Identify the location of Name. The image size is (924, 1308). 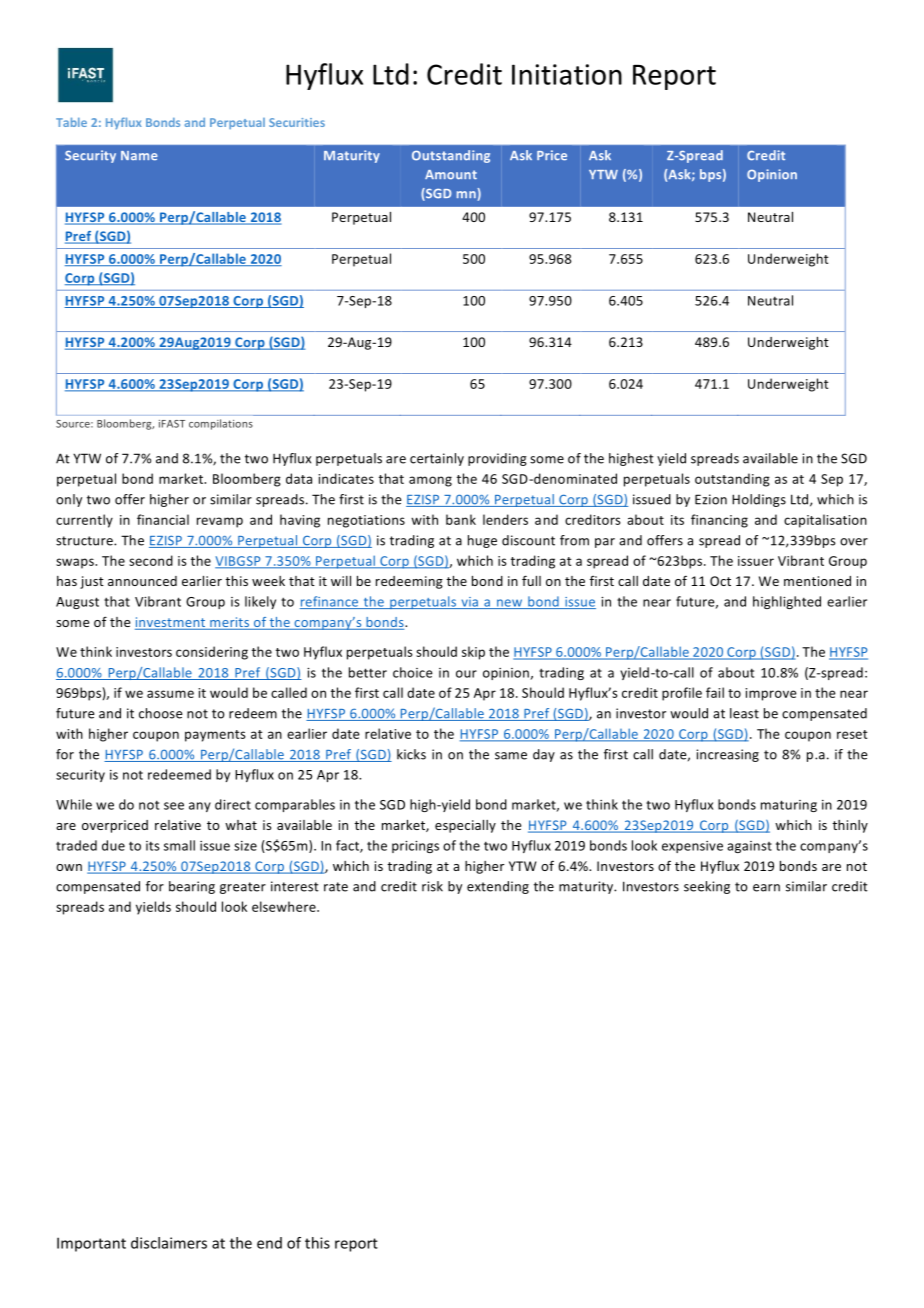
(139, 156).
